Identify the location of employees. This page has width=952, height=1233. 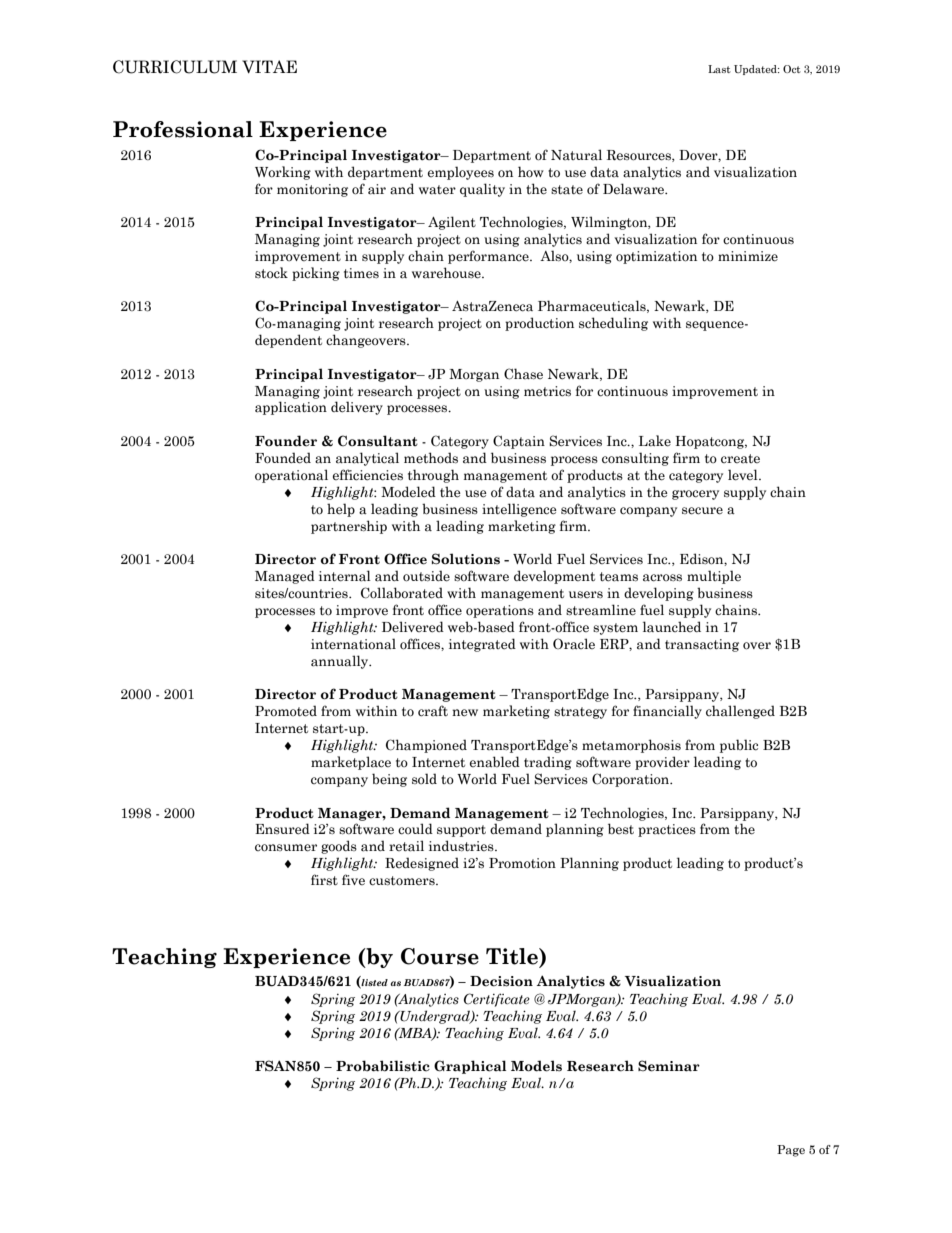
(461, 173).
